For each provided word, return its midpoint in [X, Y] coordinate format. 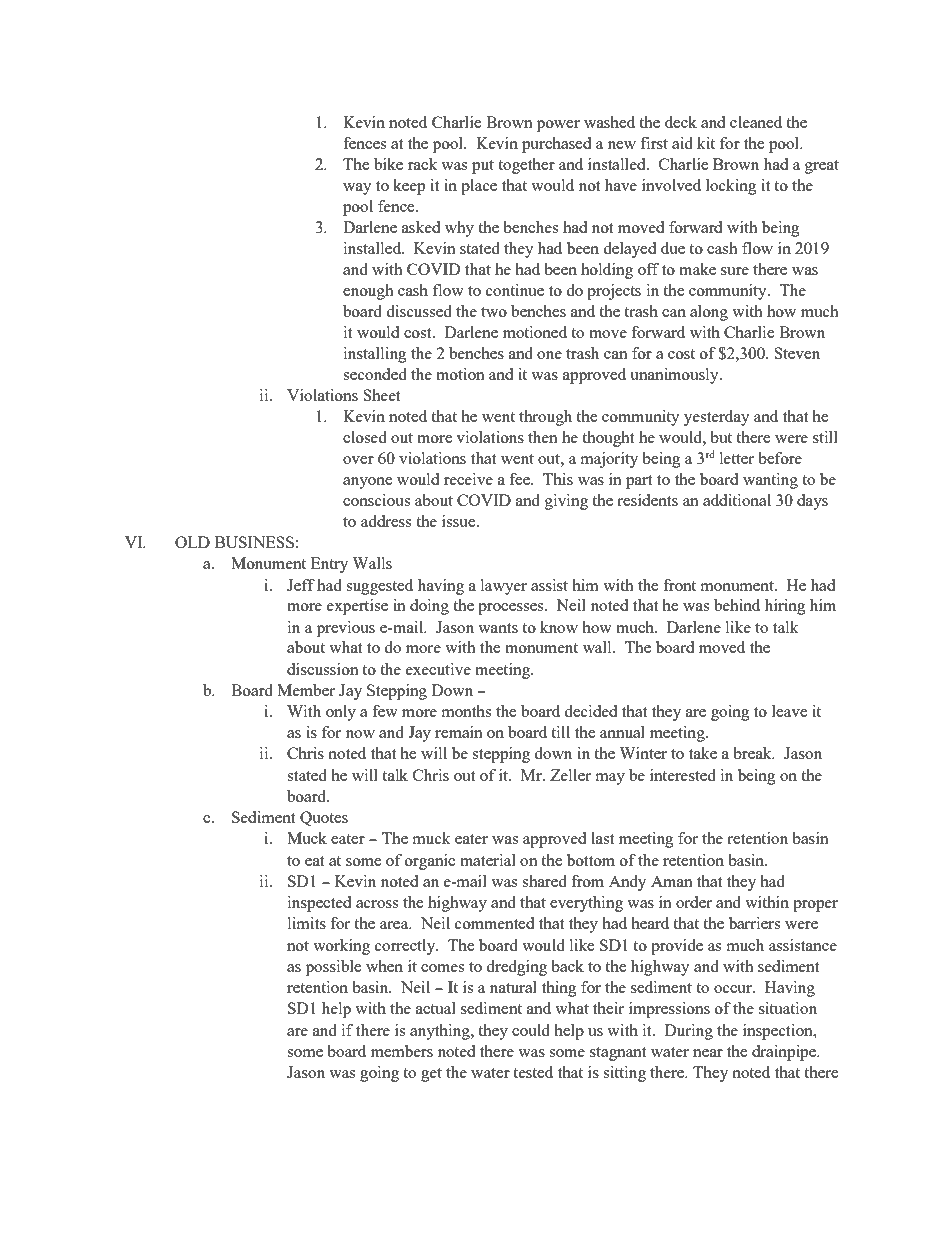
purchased [556, 145]
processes [512, 609]
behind [737, 605]
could [531, 1030]
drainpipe [785, 1053]
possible [333, 968]
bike [388, 164]
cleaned [756, 122]
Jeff [301, 585]
